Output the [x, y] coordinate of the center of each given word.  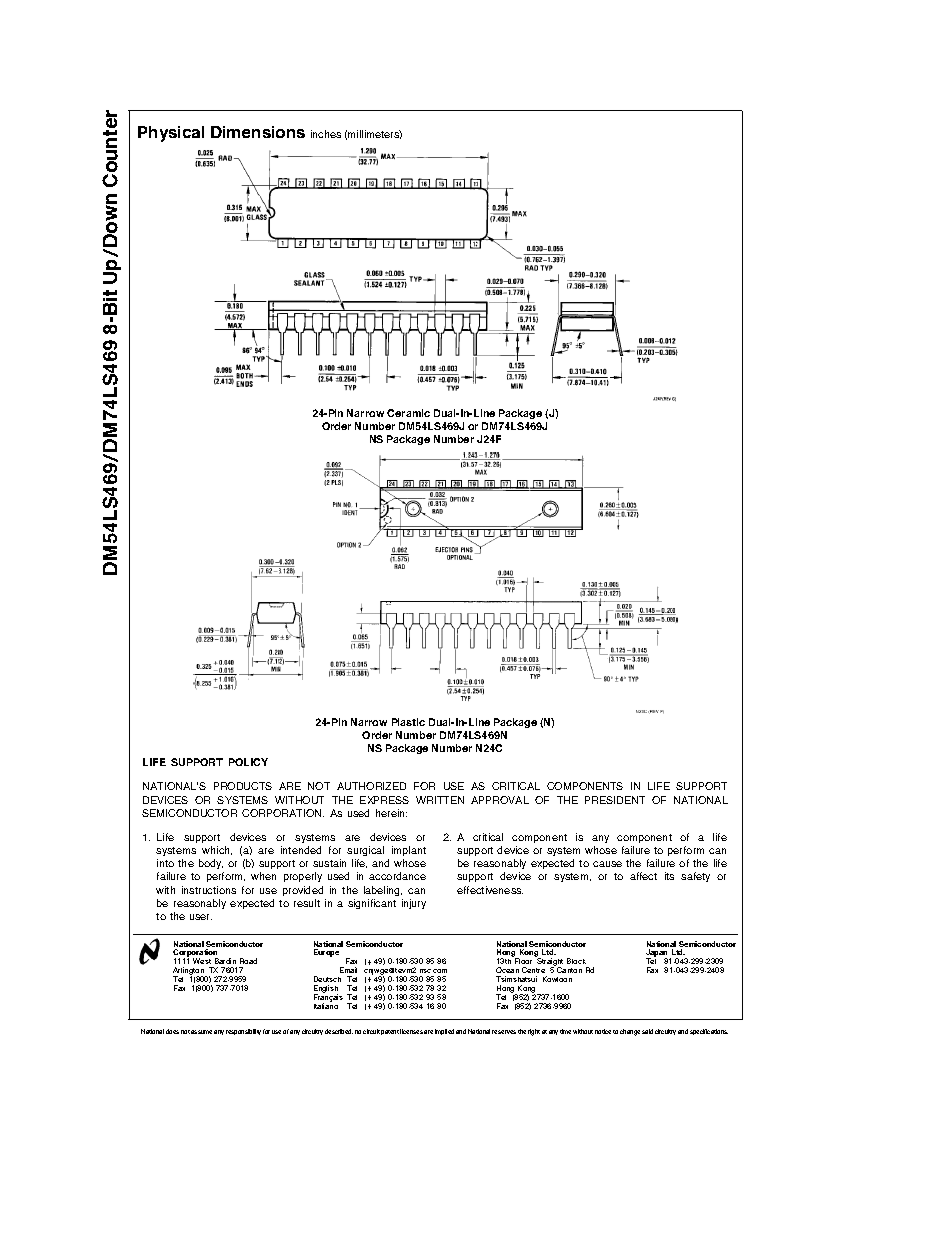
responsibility [243, 1032]
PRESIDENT [615, 800]
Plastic [408, 722]
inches [326, 134]
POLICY [248, 762]
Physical [171, 134]
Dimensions [258, 132]
